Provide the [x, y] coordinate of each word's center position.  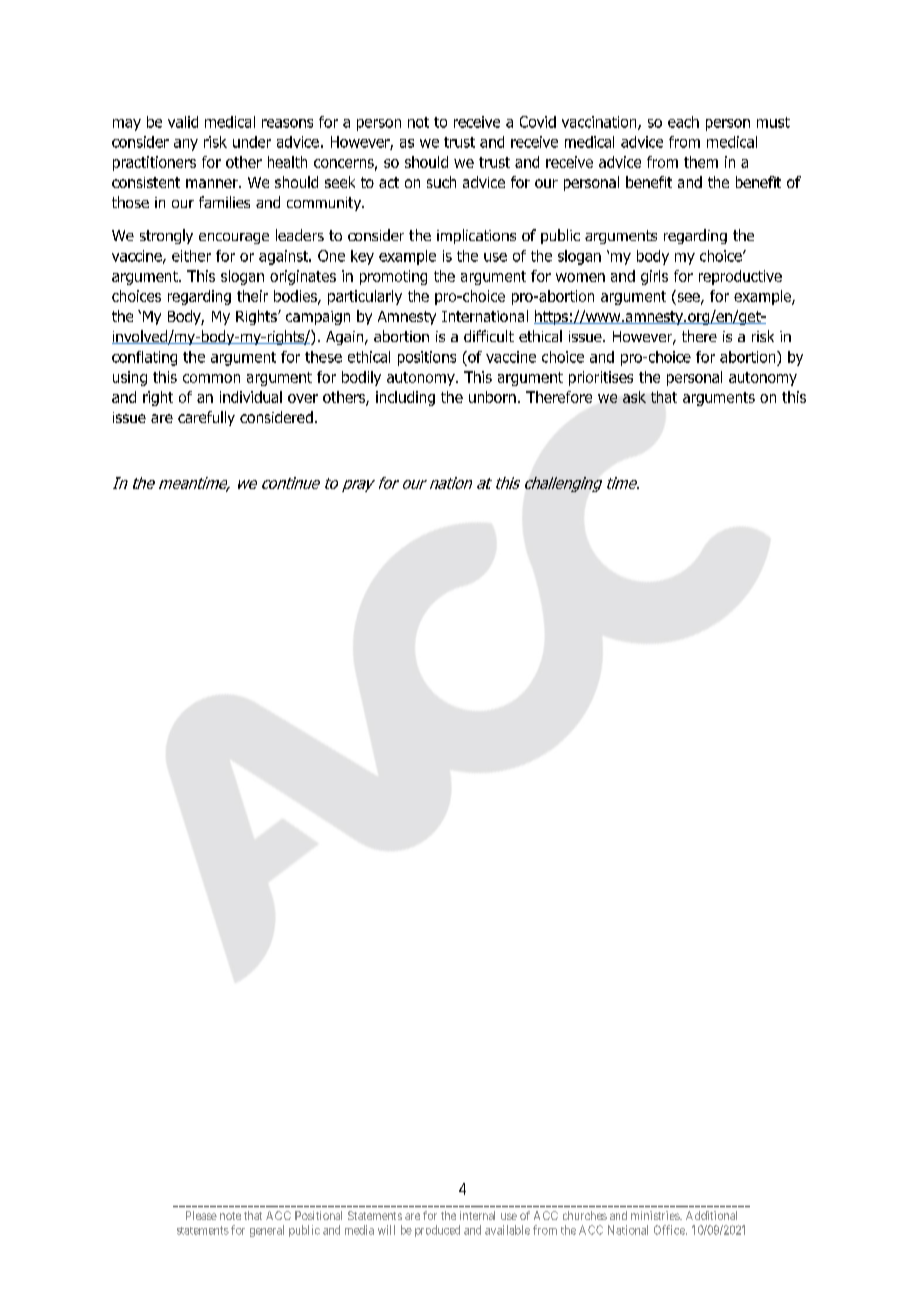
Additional [711, 1215]
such [441, 182]
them [701, 162]
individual [251, 397]
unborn [492, 397]
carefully [206, 418]
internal [477, 1215]
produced [437, 1231]
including [405, 398]
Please [201, 1215]
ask [634, 397]
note [230, 1216]
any [186, 145]
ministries [656, 1215]
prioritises [601, 378]
